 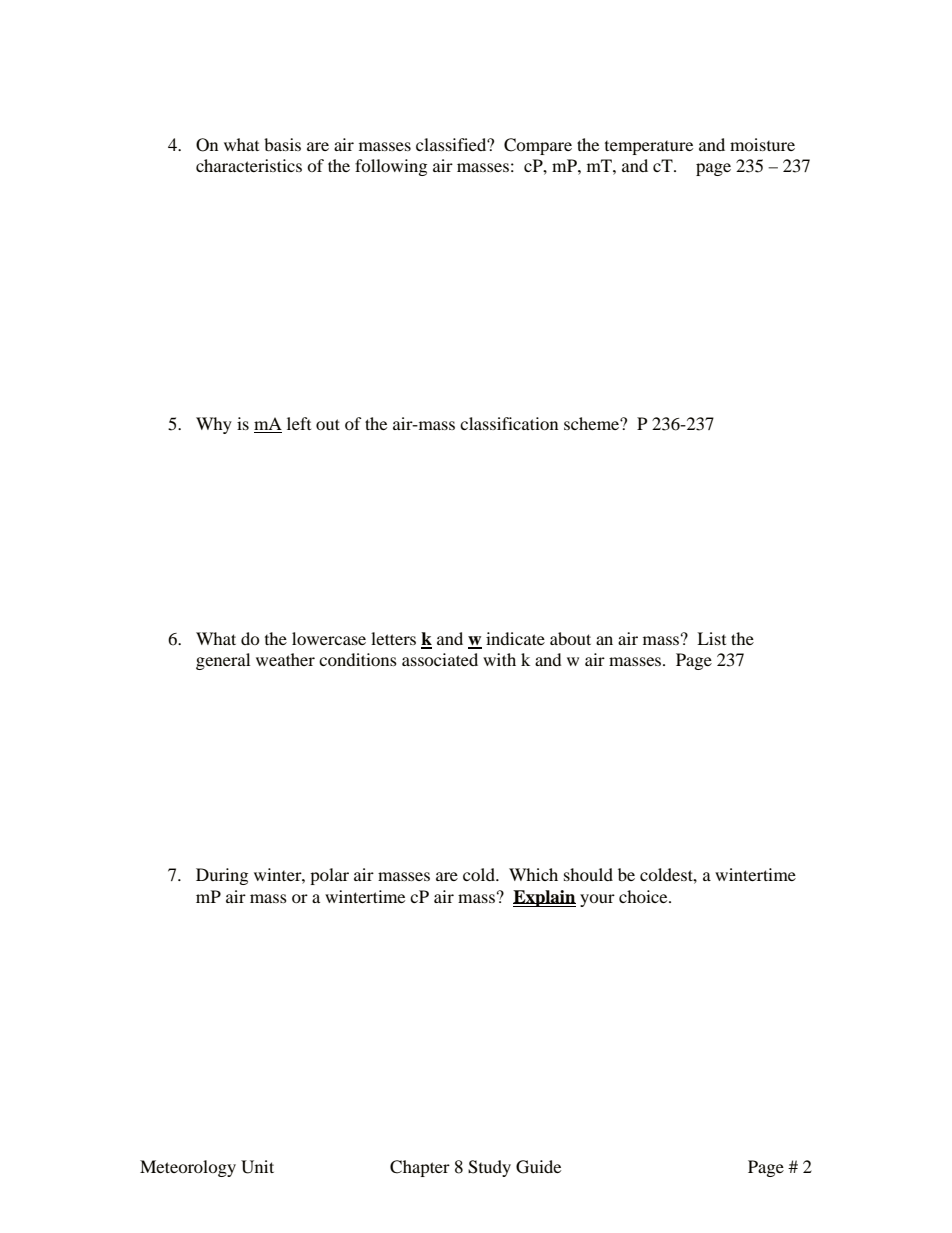 What do you see at coordinates (257, 1167) in the screenshot?
I see `Unit` at bounding box center [257, 1167].
